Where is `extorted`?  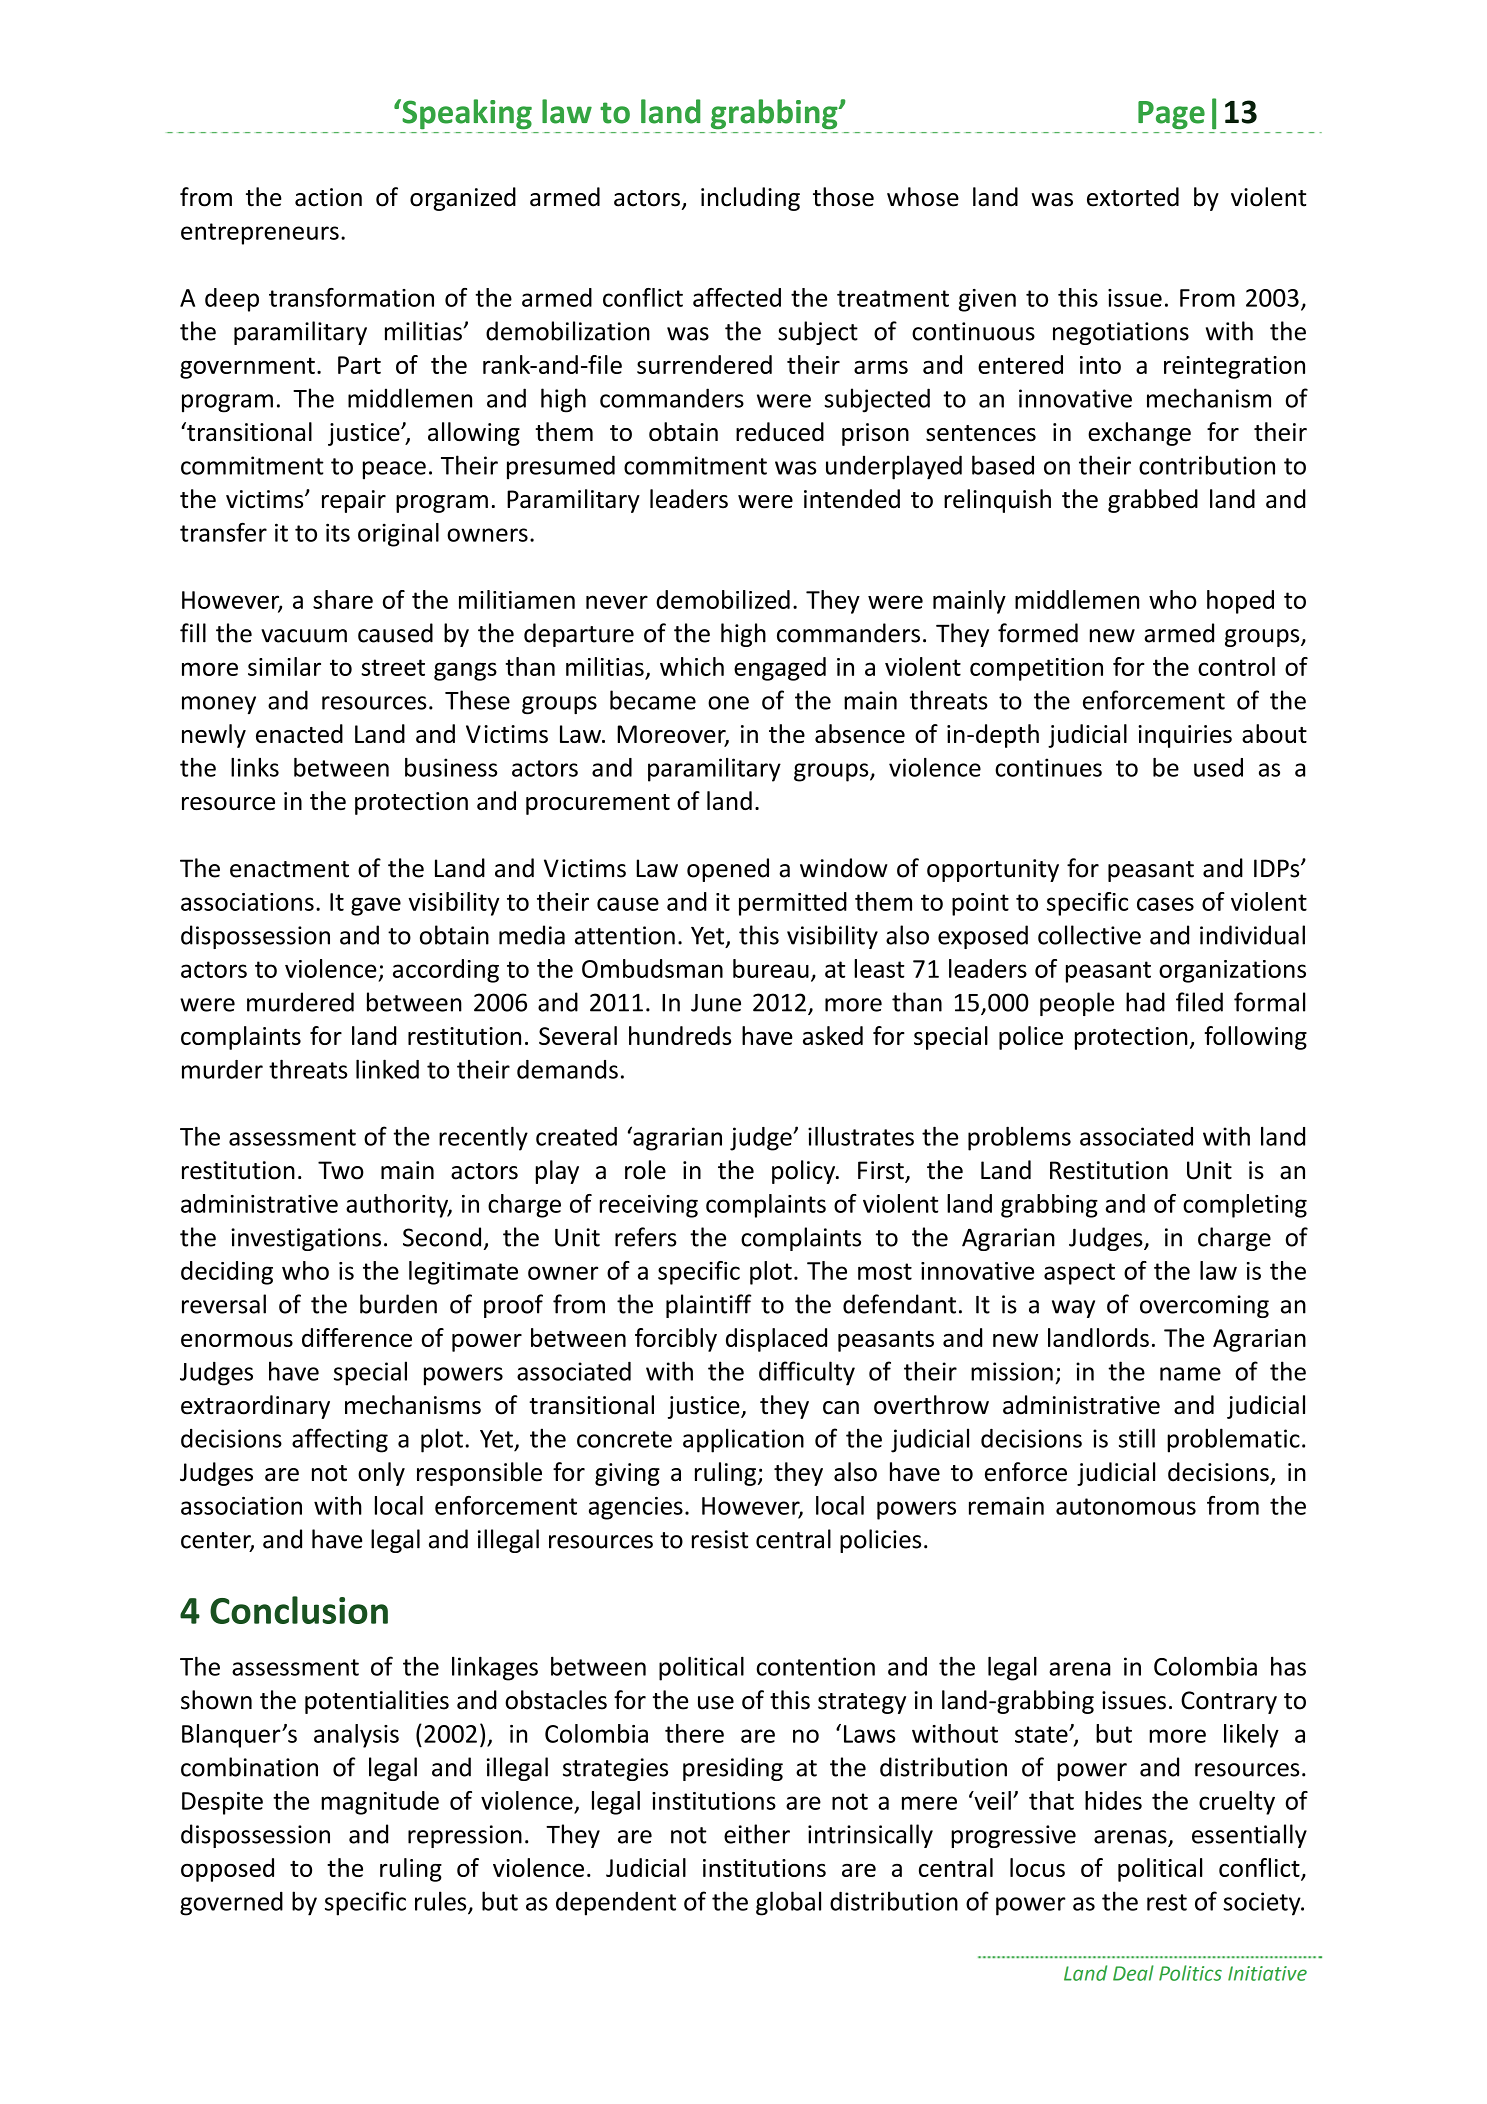
extorted is located at coordinates (1133, 197).
